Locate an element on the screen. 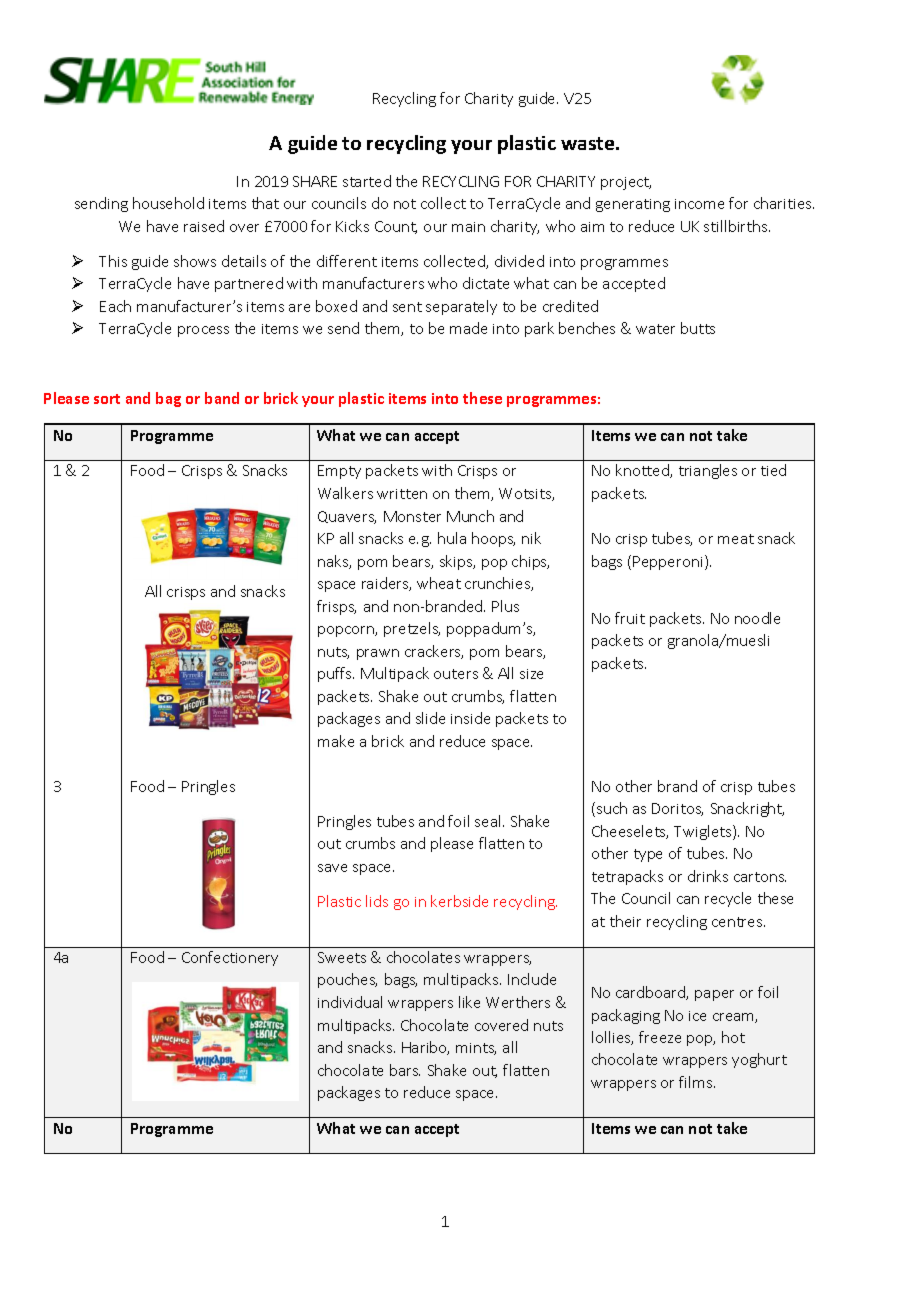 Image resolution: width=924 pixels, height=1308 pixels. Plus is located at coordinates (505, 606).
